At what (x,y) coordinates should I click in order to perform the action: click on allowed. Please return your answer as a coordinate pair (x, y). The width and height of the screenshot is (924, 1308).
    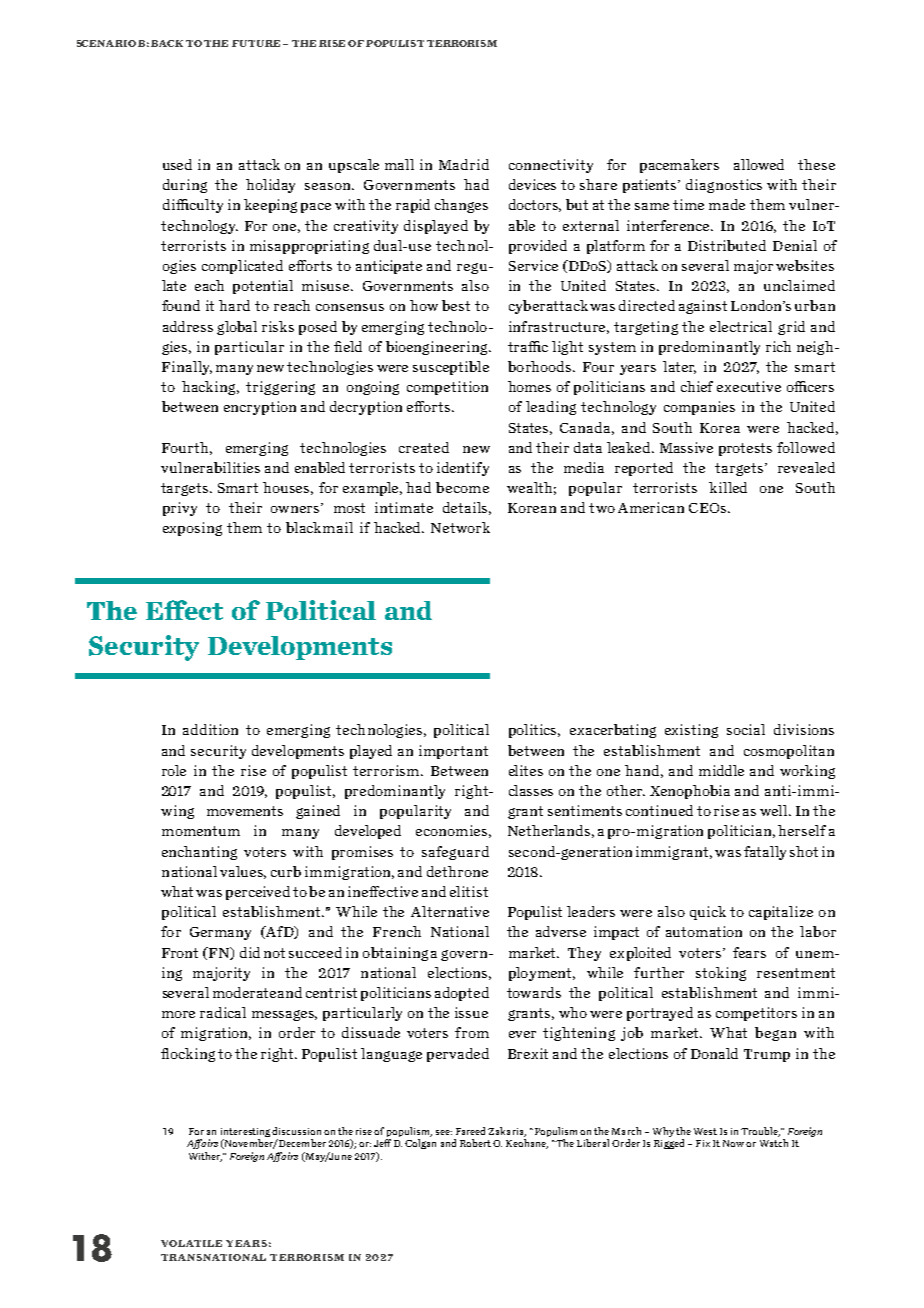
    Looking at the image, I should click on (759, 164).
